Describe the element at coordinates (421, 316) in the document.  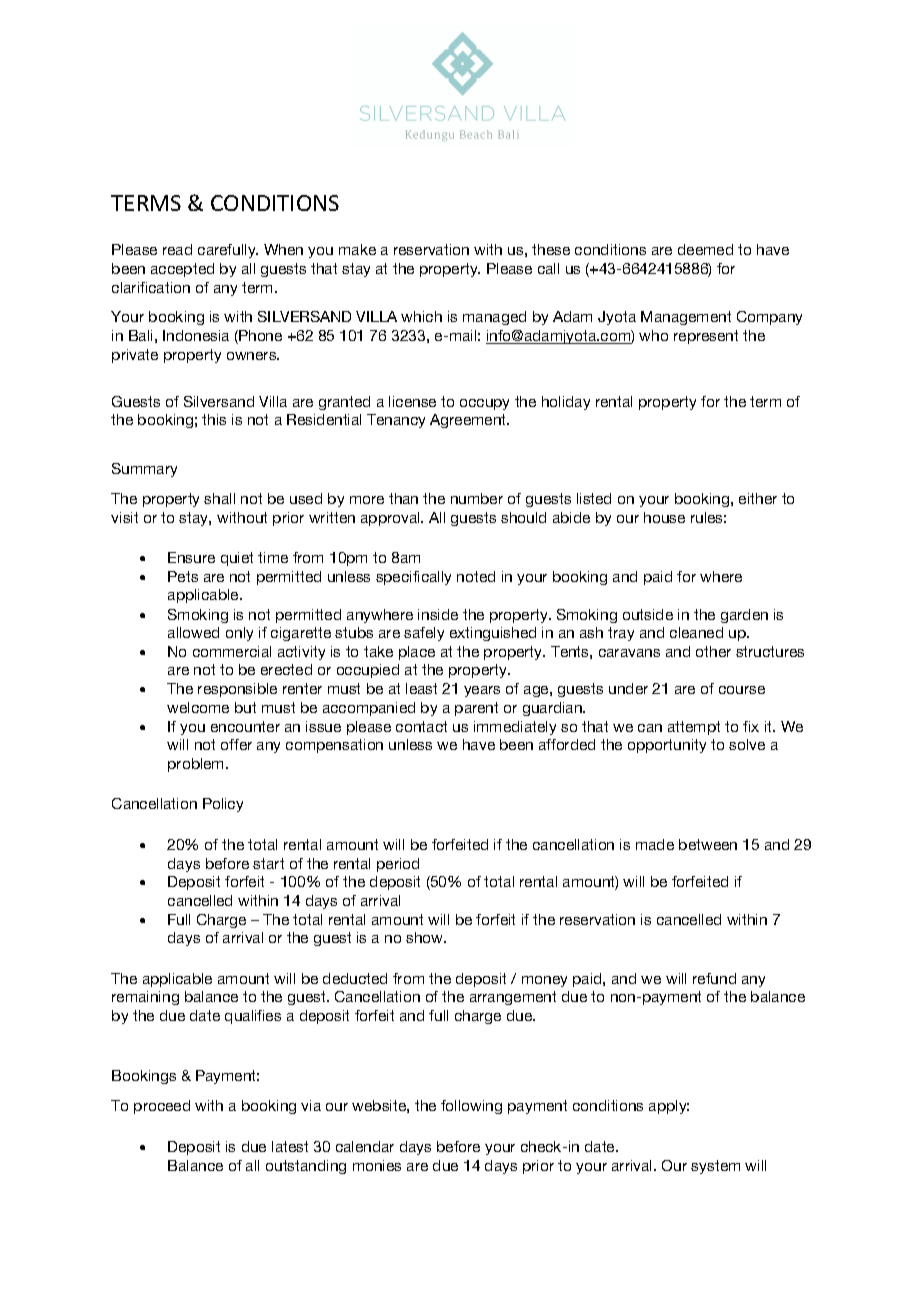
I see `which` at that location.
